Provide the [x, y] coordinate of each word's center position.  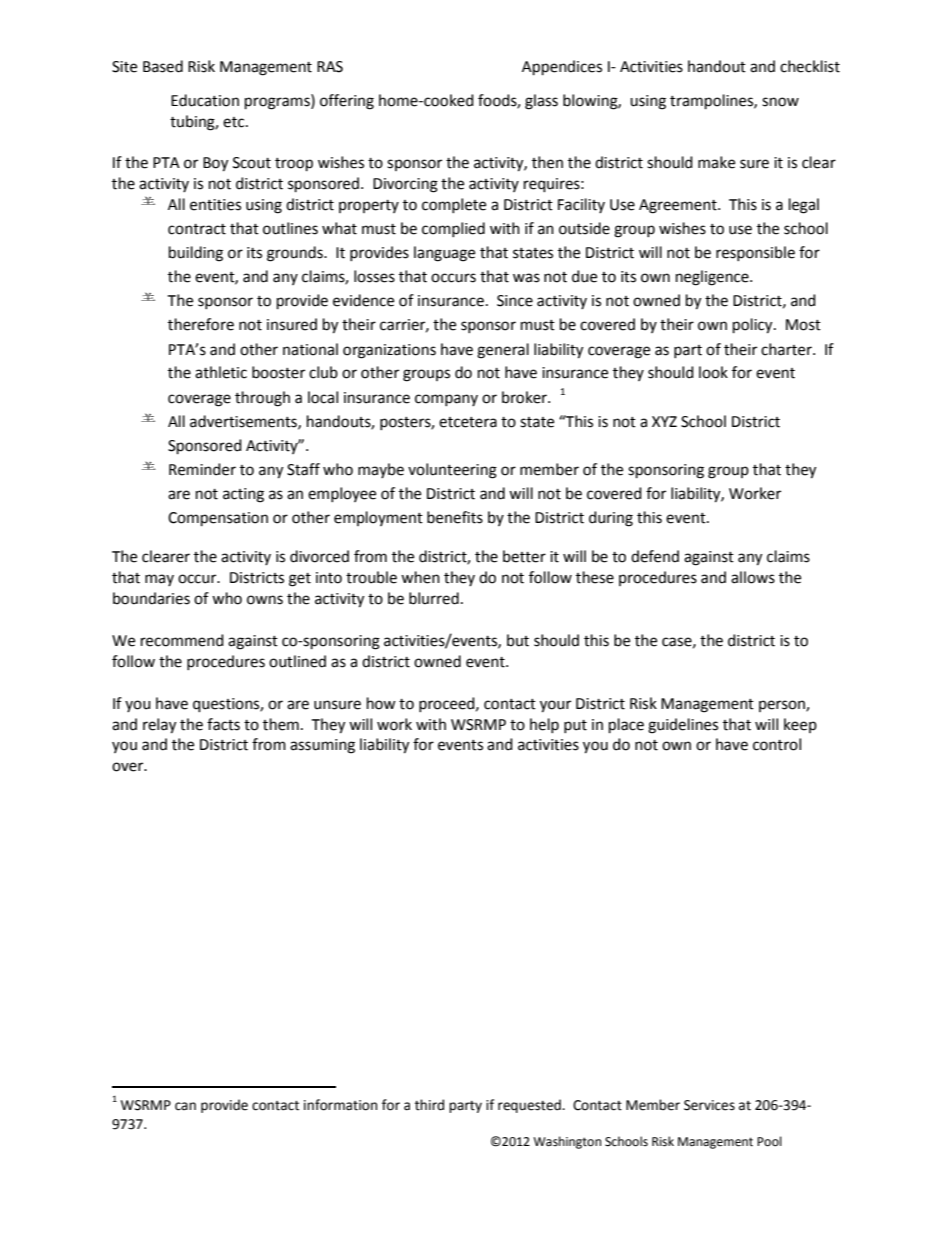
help [544, 725]
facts [223, 724]
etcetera [468, 422]
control [777, 744]
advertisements [244, 422]
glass [541, 102]
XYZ [664, 421]
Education [205, 100]
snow [780, 102]
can [185, 1106]
